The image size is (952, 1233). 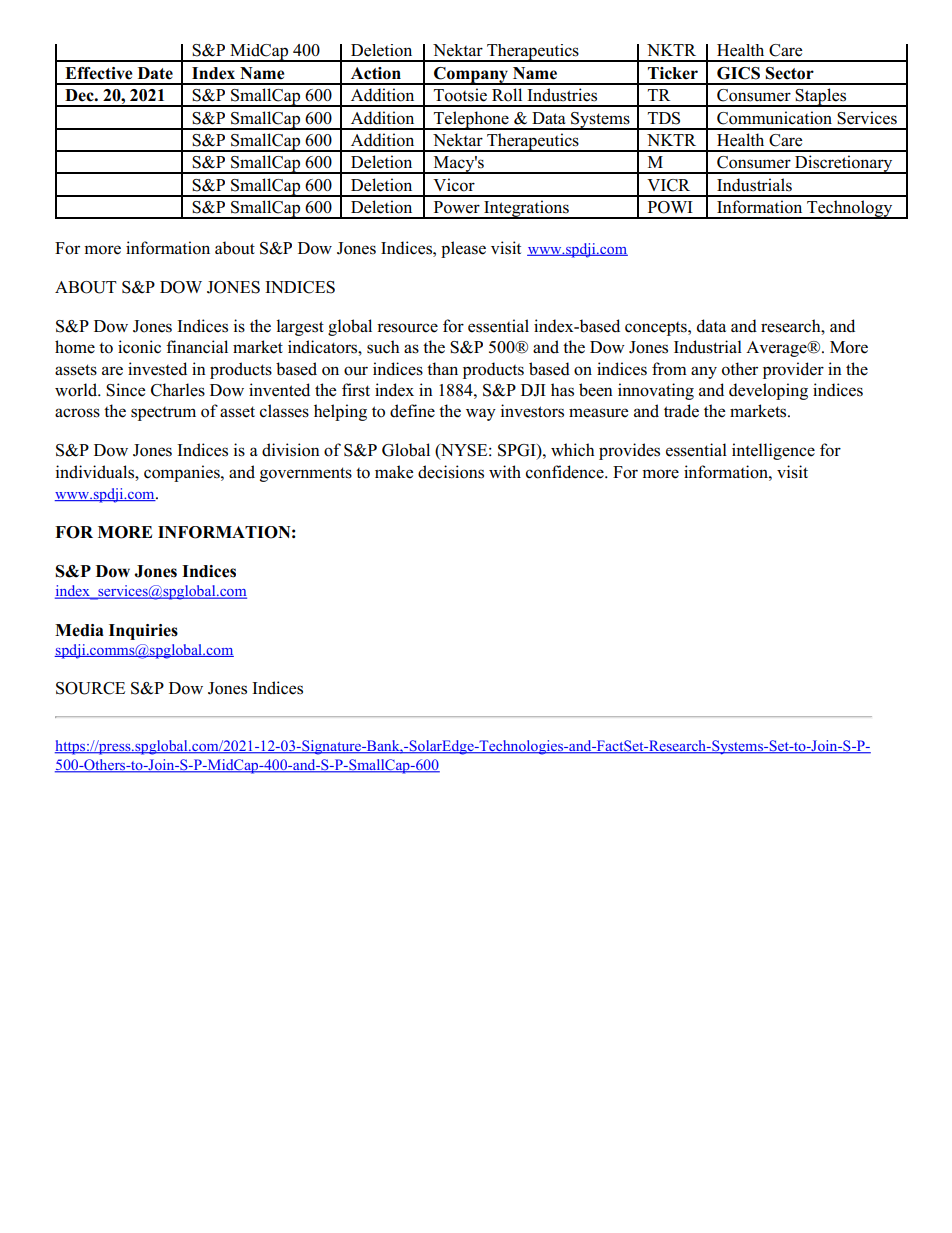 I want to click on iconic, so click(x=139, y=347).
